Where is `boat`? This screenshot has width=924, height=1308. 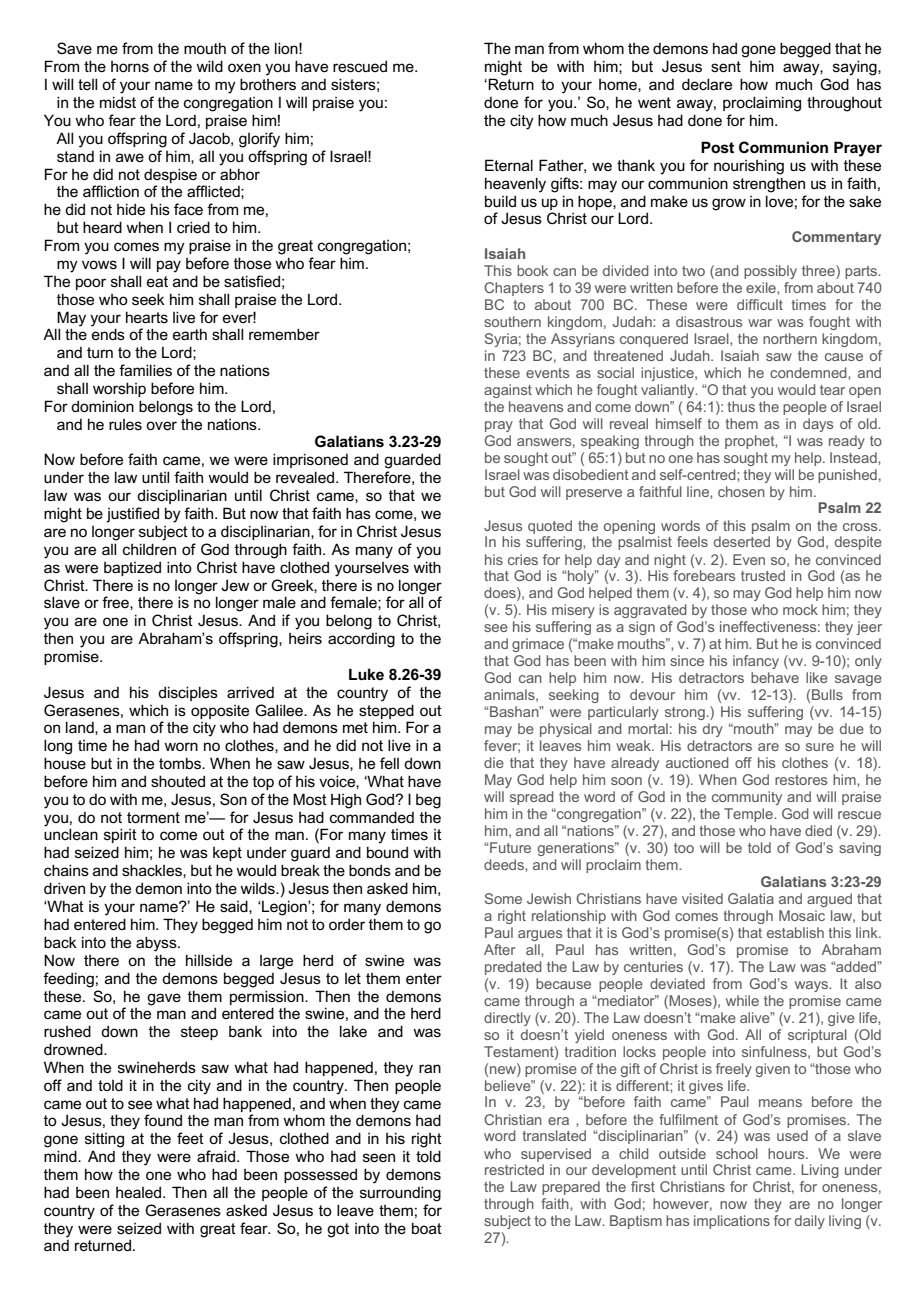
boat is located at coordinates (427, 1228).
